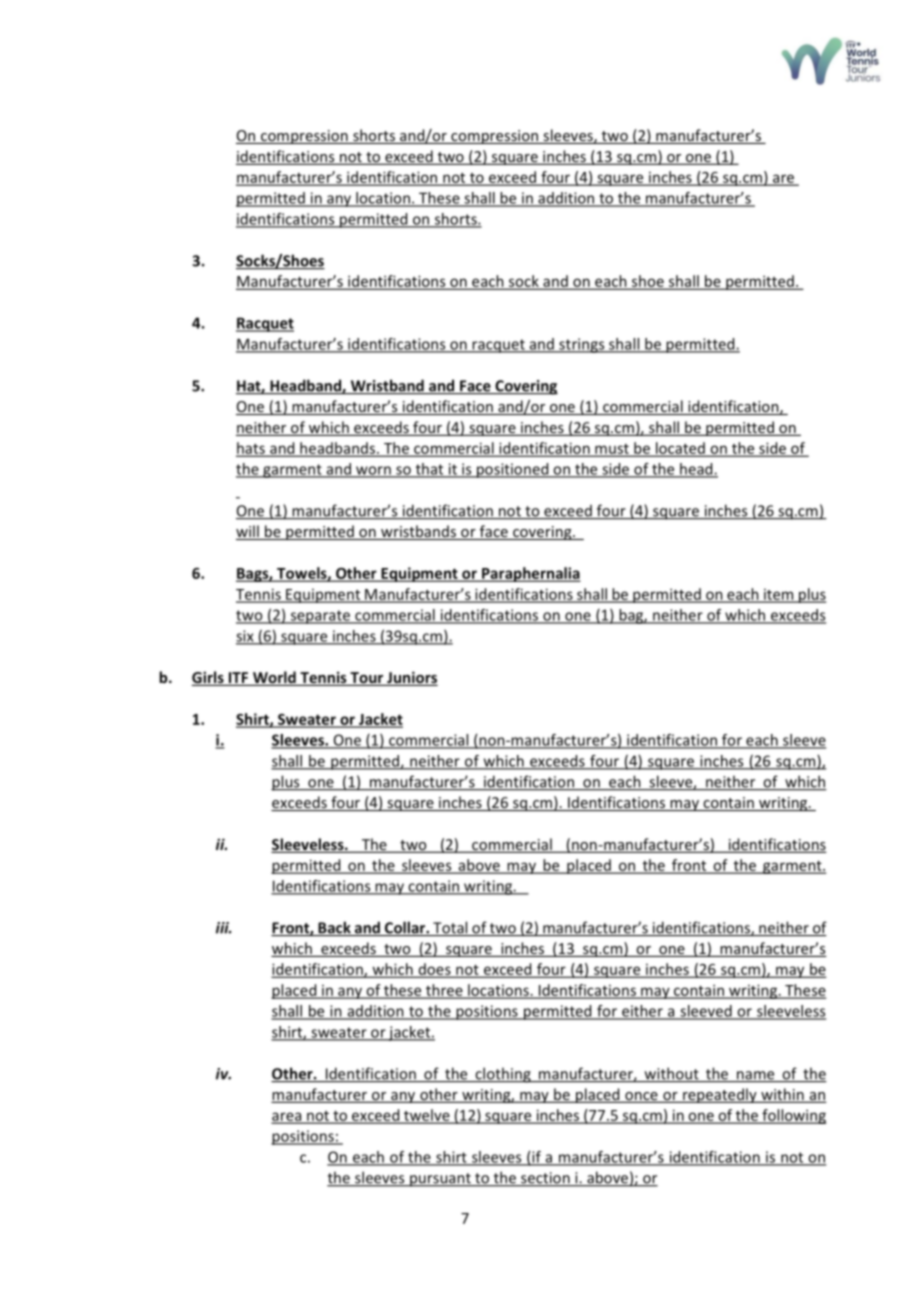 The image size is (924, 1307). Describe the element at coordinates (545, 1179) in the page. I see `section` at that location.
